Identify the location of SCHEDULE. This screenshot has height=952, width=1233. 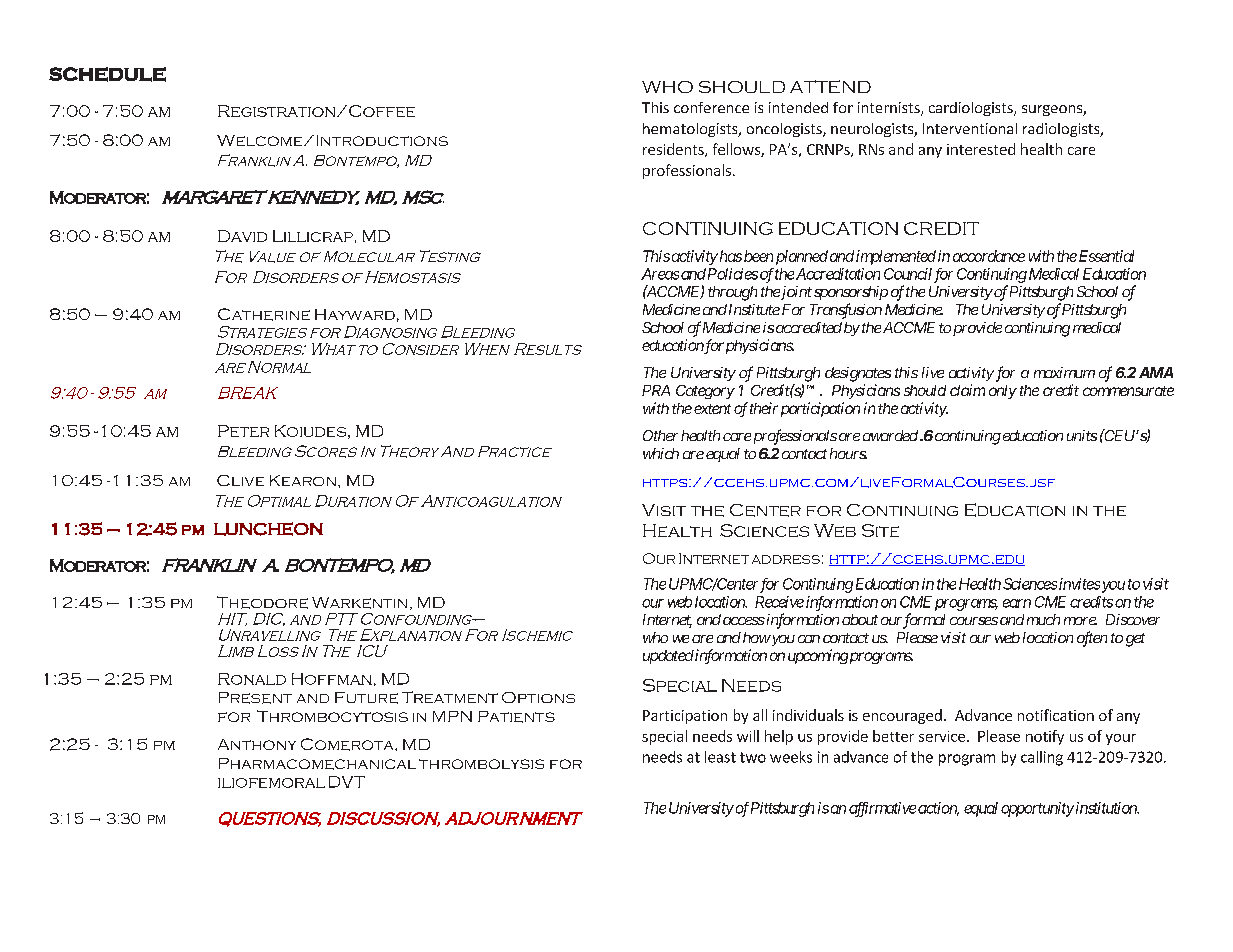
(107, 74).
